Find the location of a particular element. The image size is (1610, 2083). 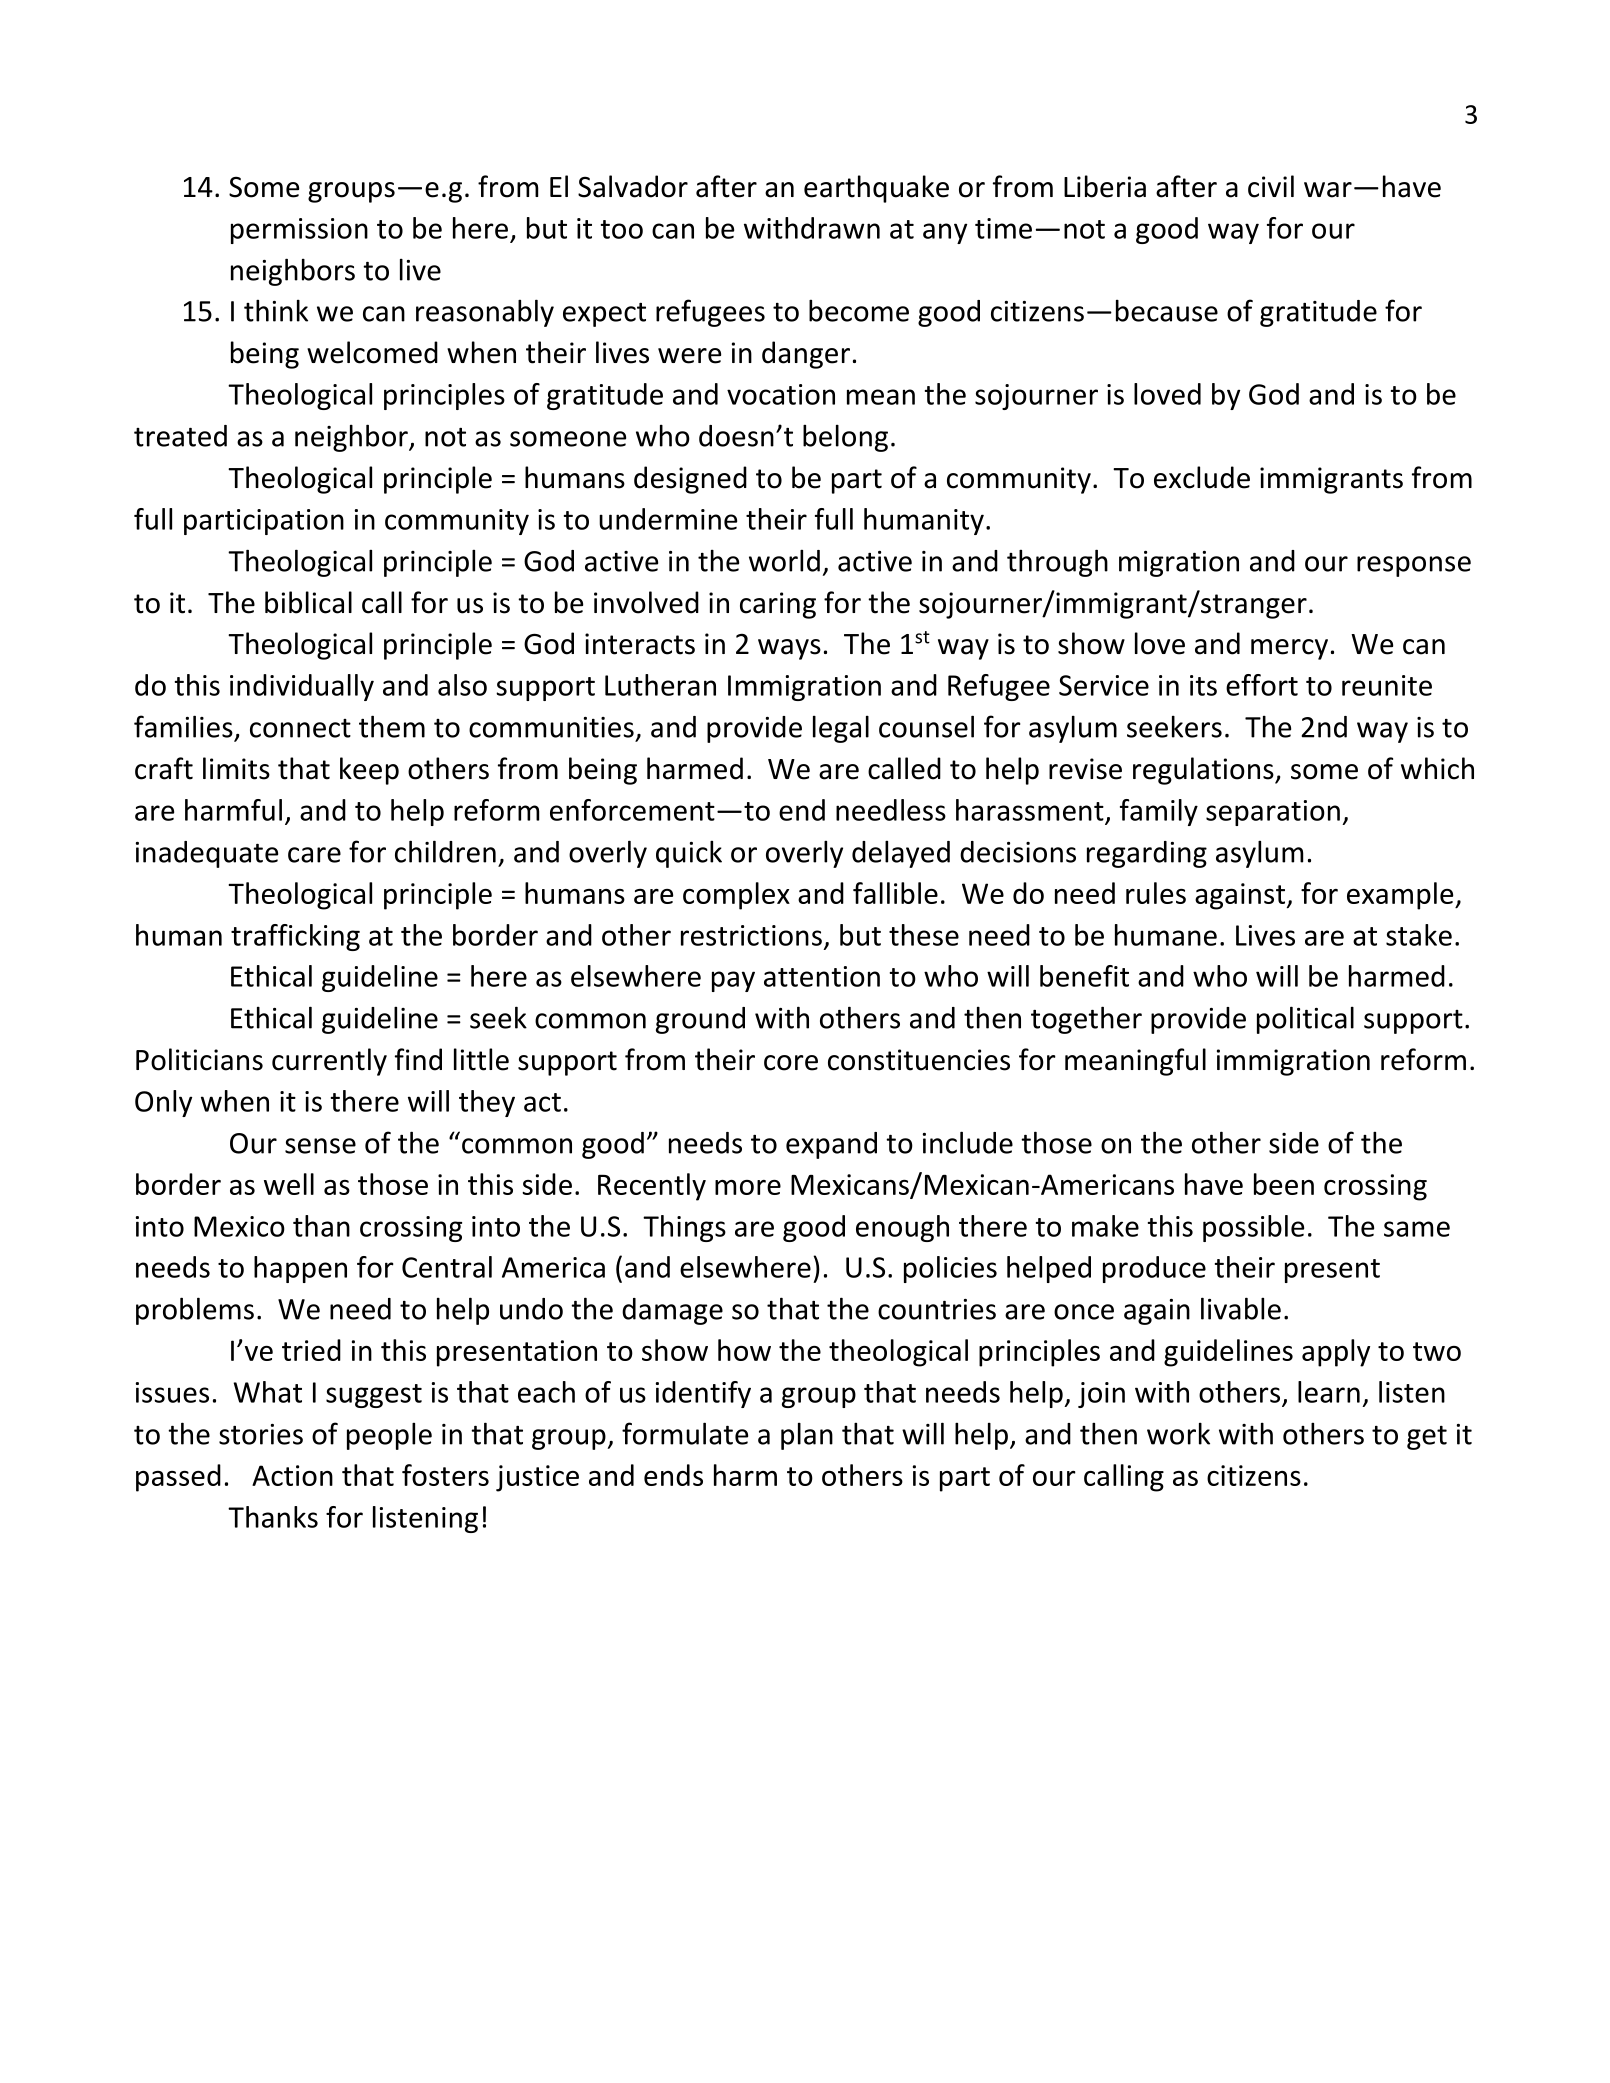

plan is located at coordinates (807, 1436).
